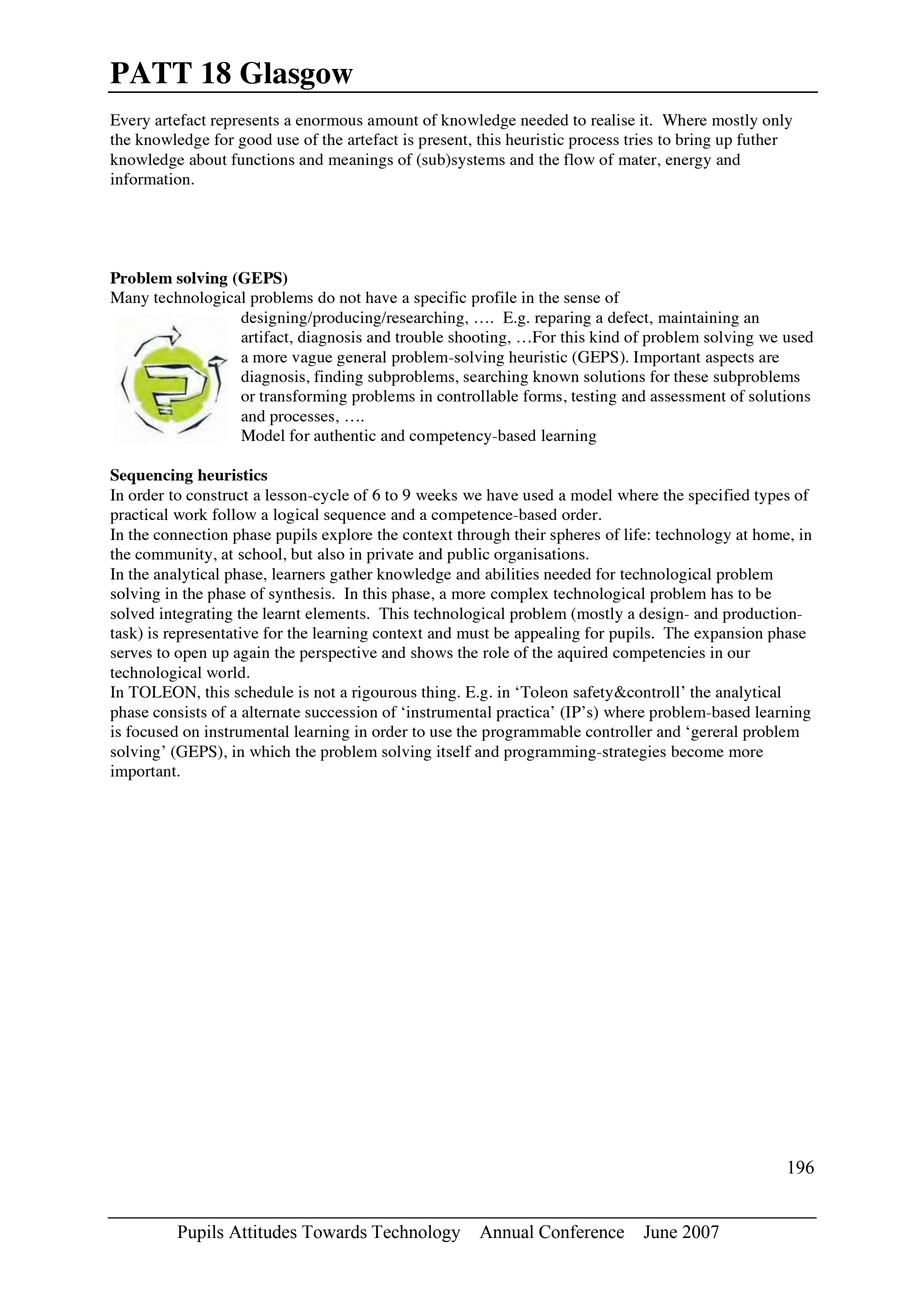  Describe the element at coordinates (507, 1232) in the image. I see `Annual` at that location.
